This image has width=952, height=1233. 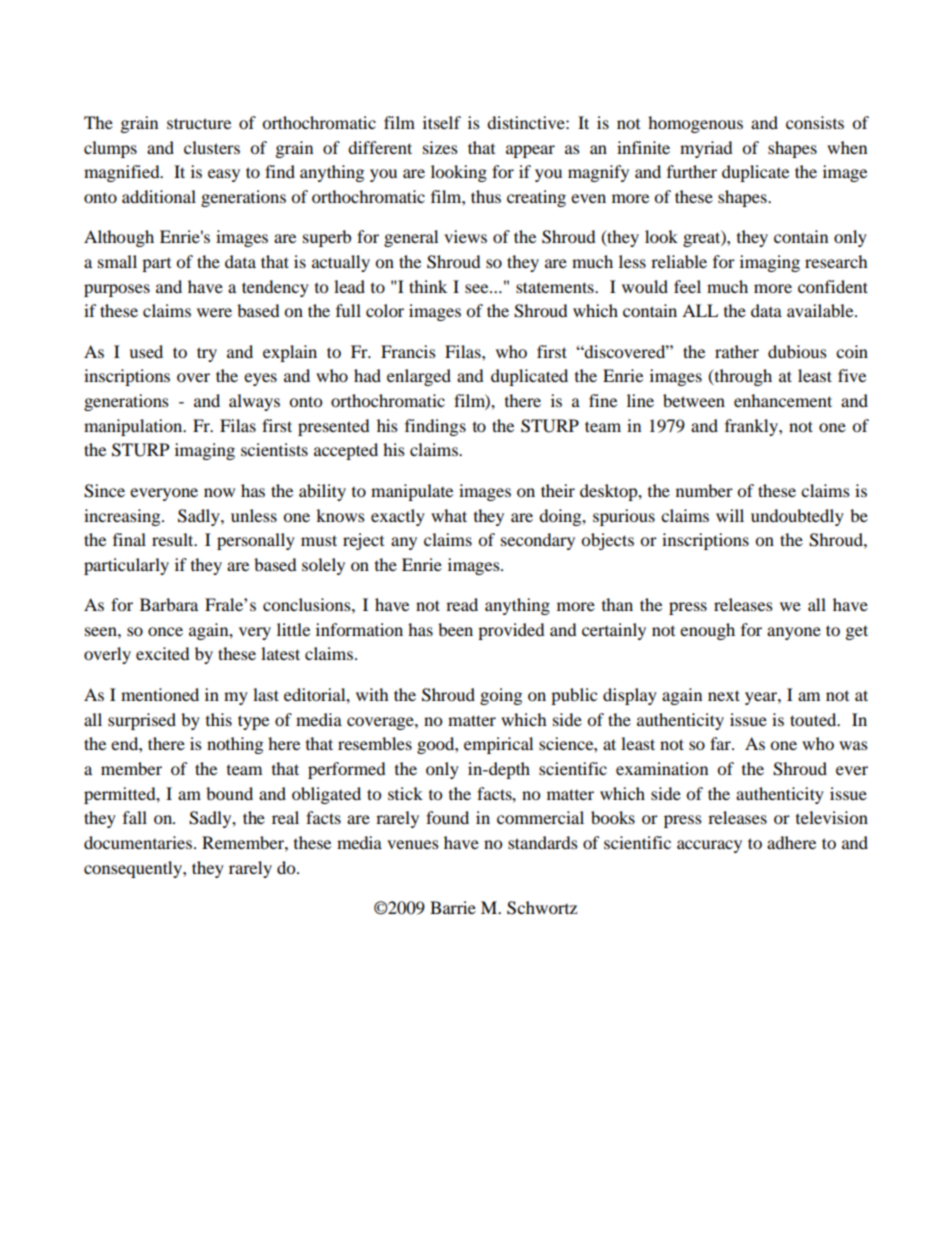 What do you see at coordinates (706, 149) in the image?
I see `myriad` at bounding box center [706, 149].
